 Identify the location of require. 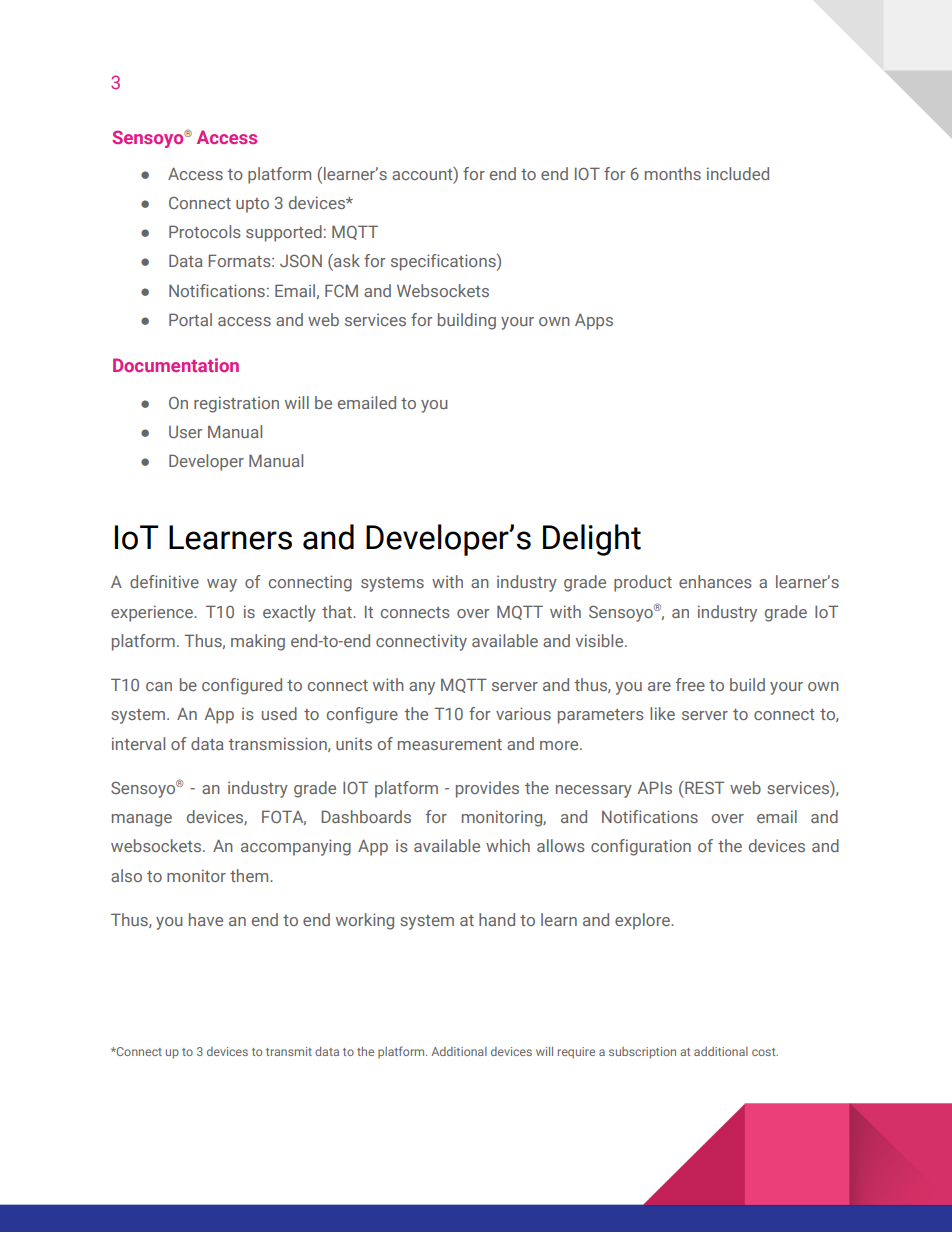
(576, 1053).
